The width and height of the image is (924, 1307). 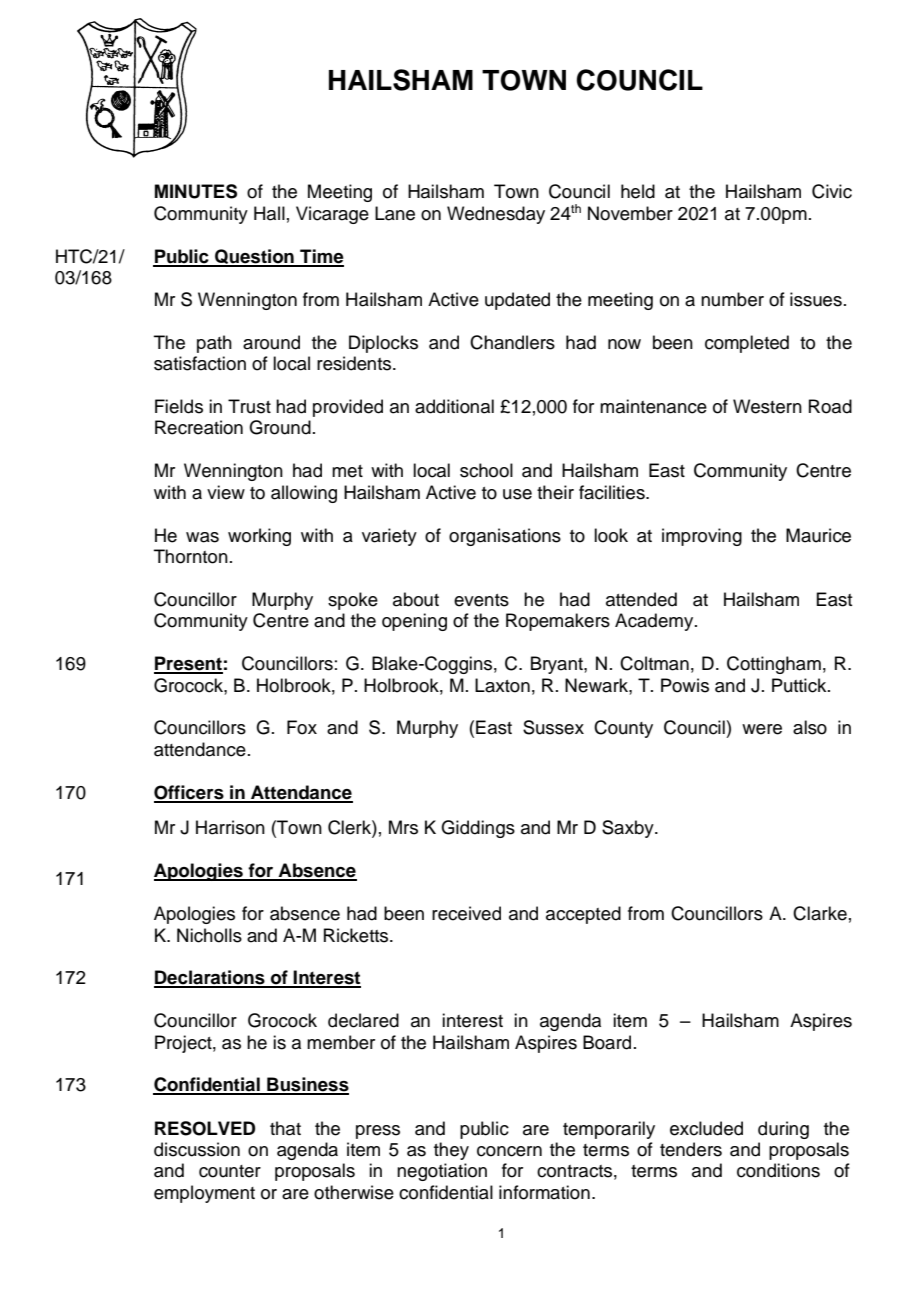 What do you see at coordinates (702, 537) in the image?
I see `improving` at bounding box center [702, 537].
